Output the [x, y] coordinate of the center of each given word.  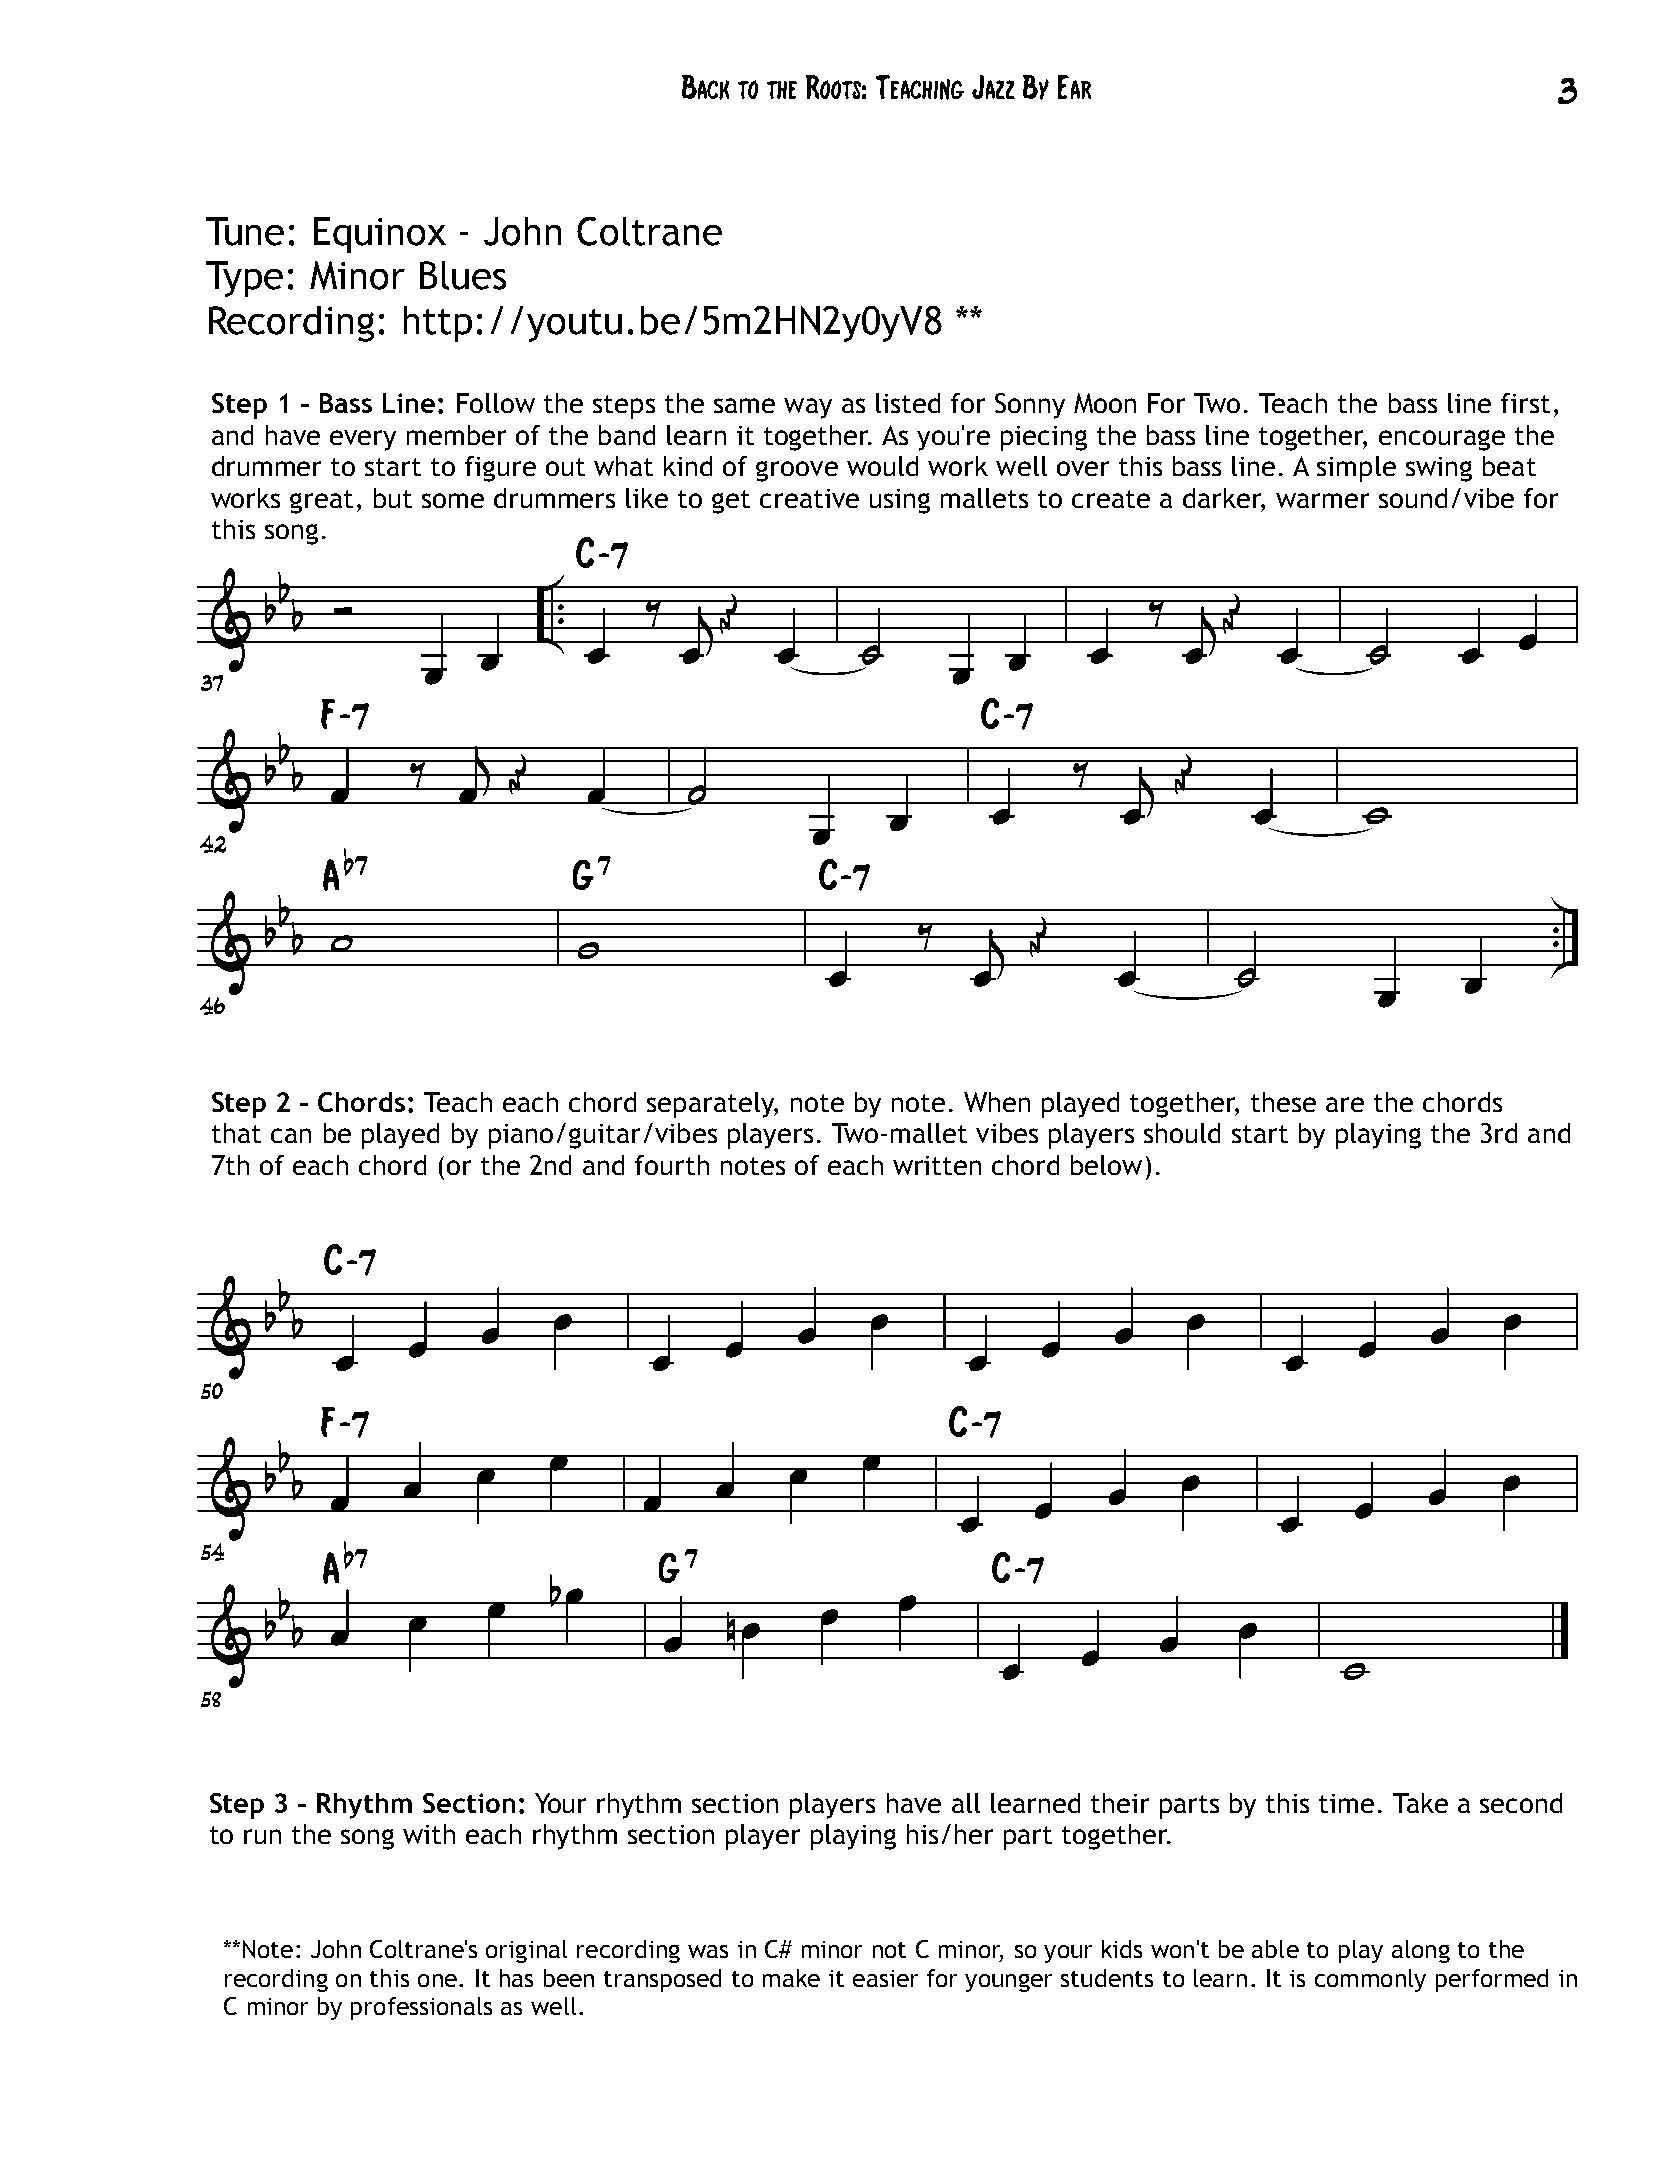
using [900, 501]
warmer [1322, 500]
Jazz [993, 87]
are [1345, 1104]
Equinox [380, 235]
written [937, 1165]
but [393, 498]
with [429, 1834]
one [437, 1980]
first [1525, 403]
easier [885, 1978]
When [997, 1102]
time [1346, 1803]
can [291, 1135]
